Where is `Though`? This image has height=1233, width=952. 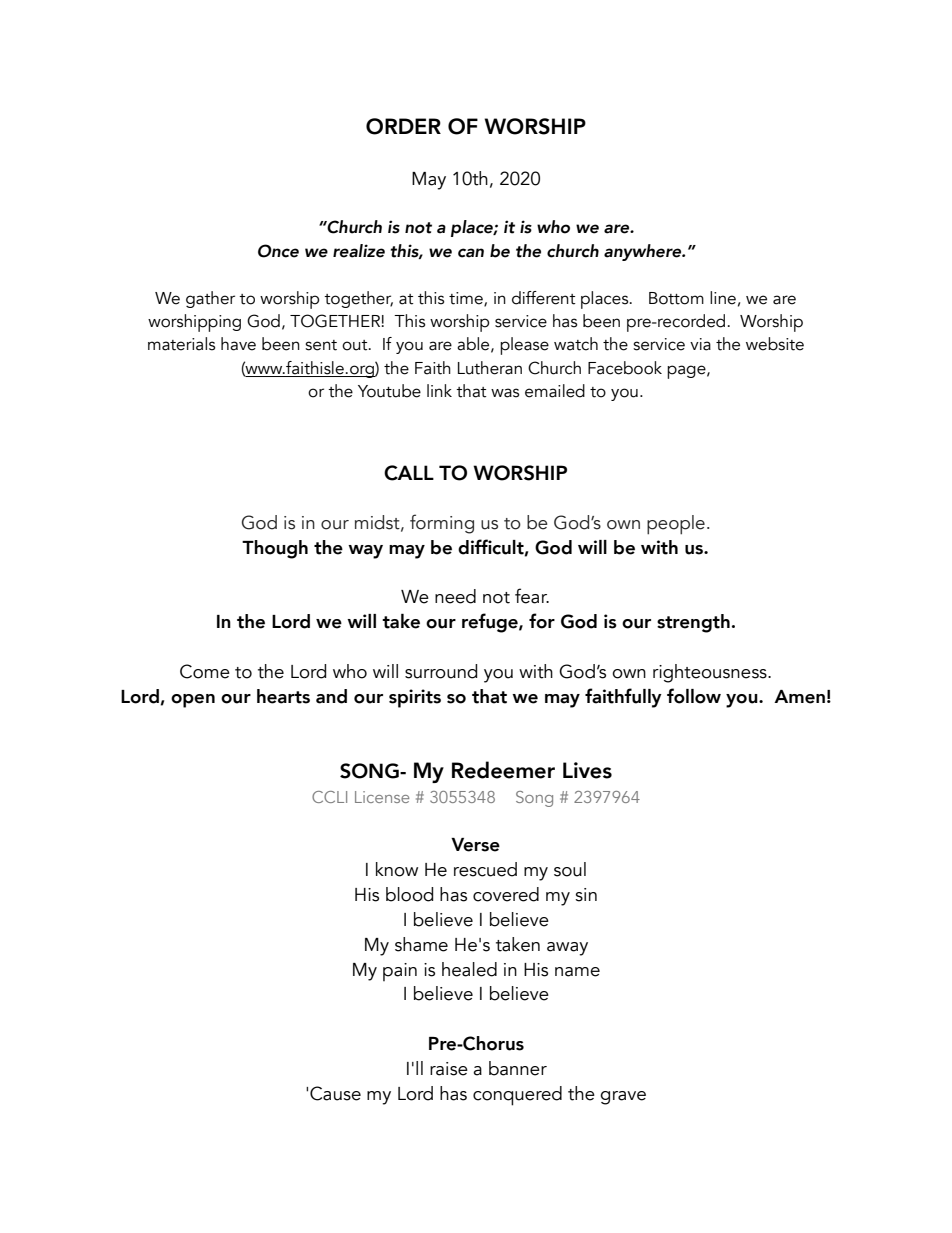 Though is located at coordinates (275, 549).
